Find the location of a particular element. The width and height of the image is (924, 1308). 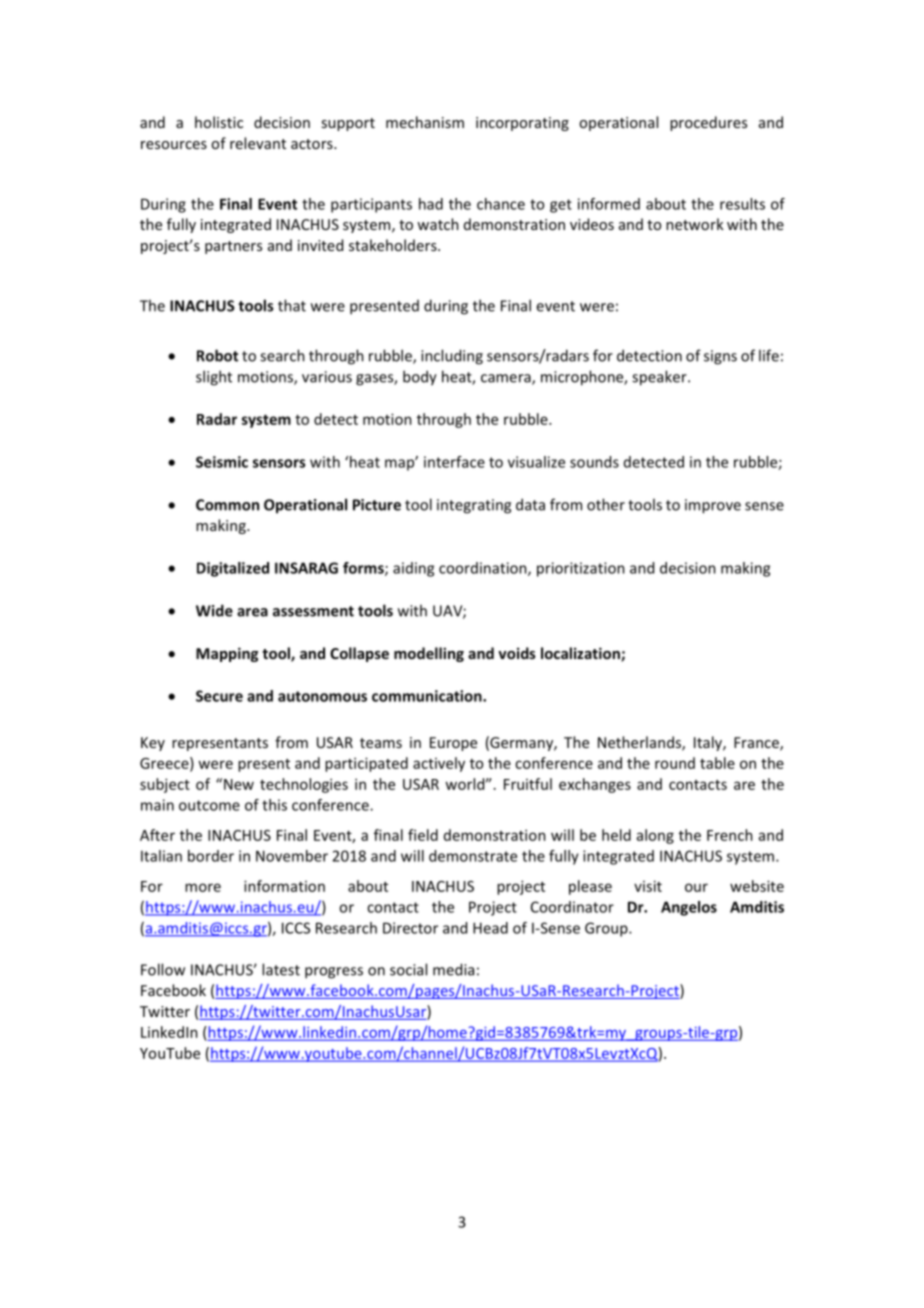

procedures is located at coordinates (708, 123).
